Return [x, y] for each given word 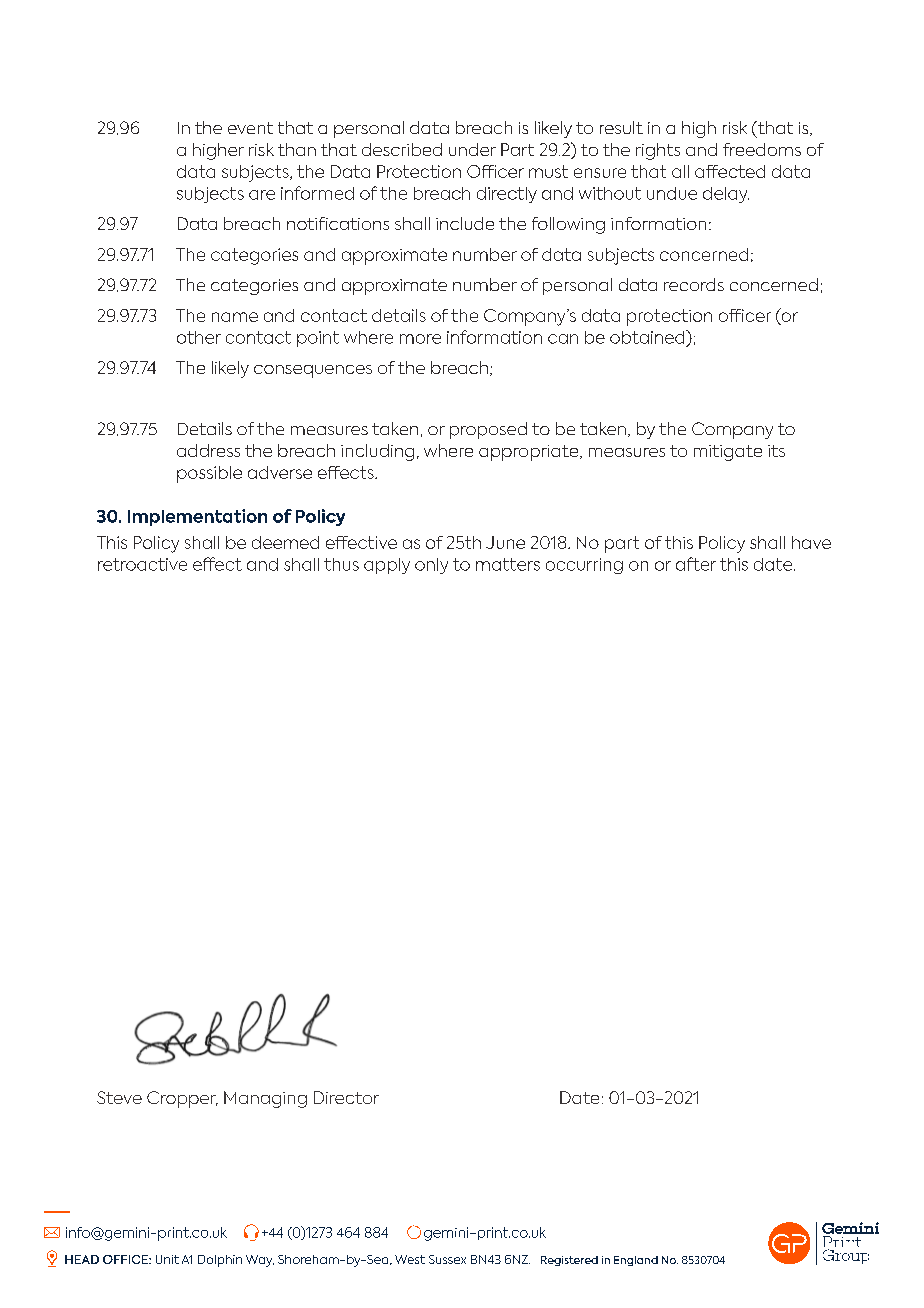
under [472, 149]
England [636, 1261]
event [250, 128]
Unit [167, 1259]
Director [346, 1097]
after [696, 564]
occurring [584, 566]
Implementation [197, 517]
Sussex [447, 1259]
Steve [119, 1097]
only [431, 566]
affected [730, 171]
